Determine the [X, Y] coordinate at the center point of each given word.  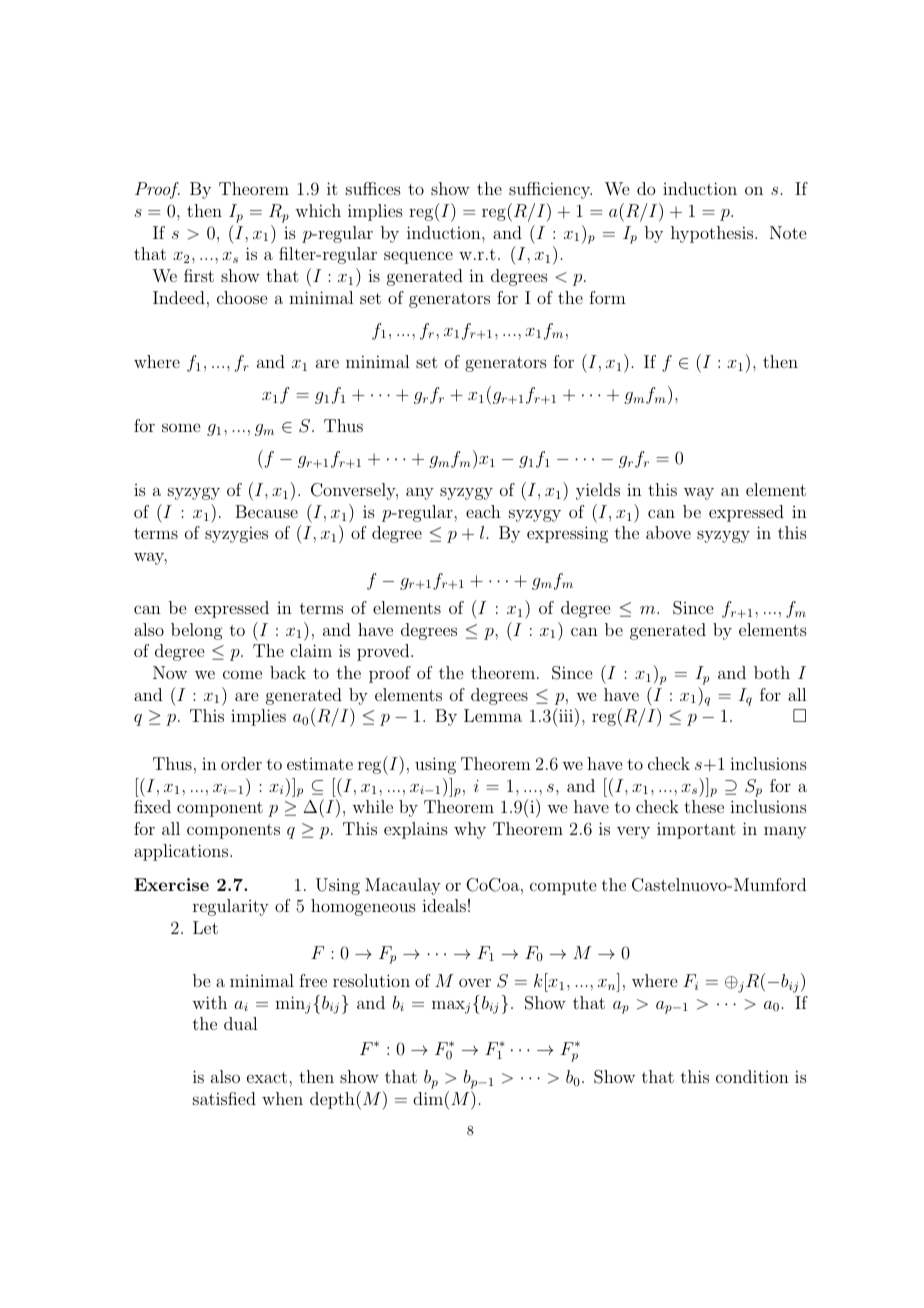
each [483, 511]
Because [266, 511]
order [241, 763]
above [668, 532]
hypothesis [713, 234]
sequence [418, 257]
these [704, 806]
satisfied [224, 1098]
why [470, 830]
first [199, 275]
